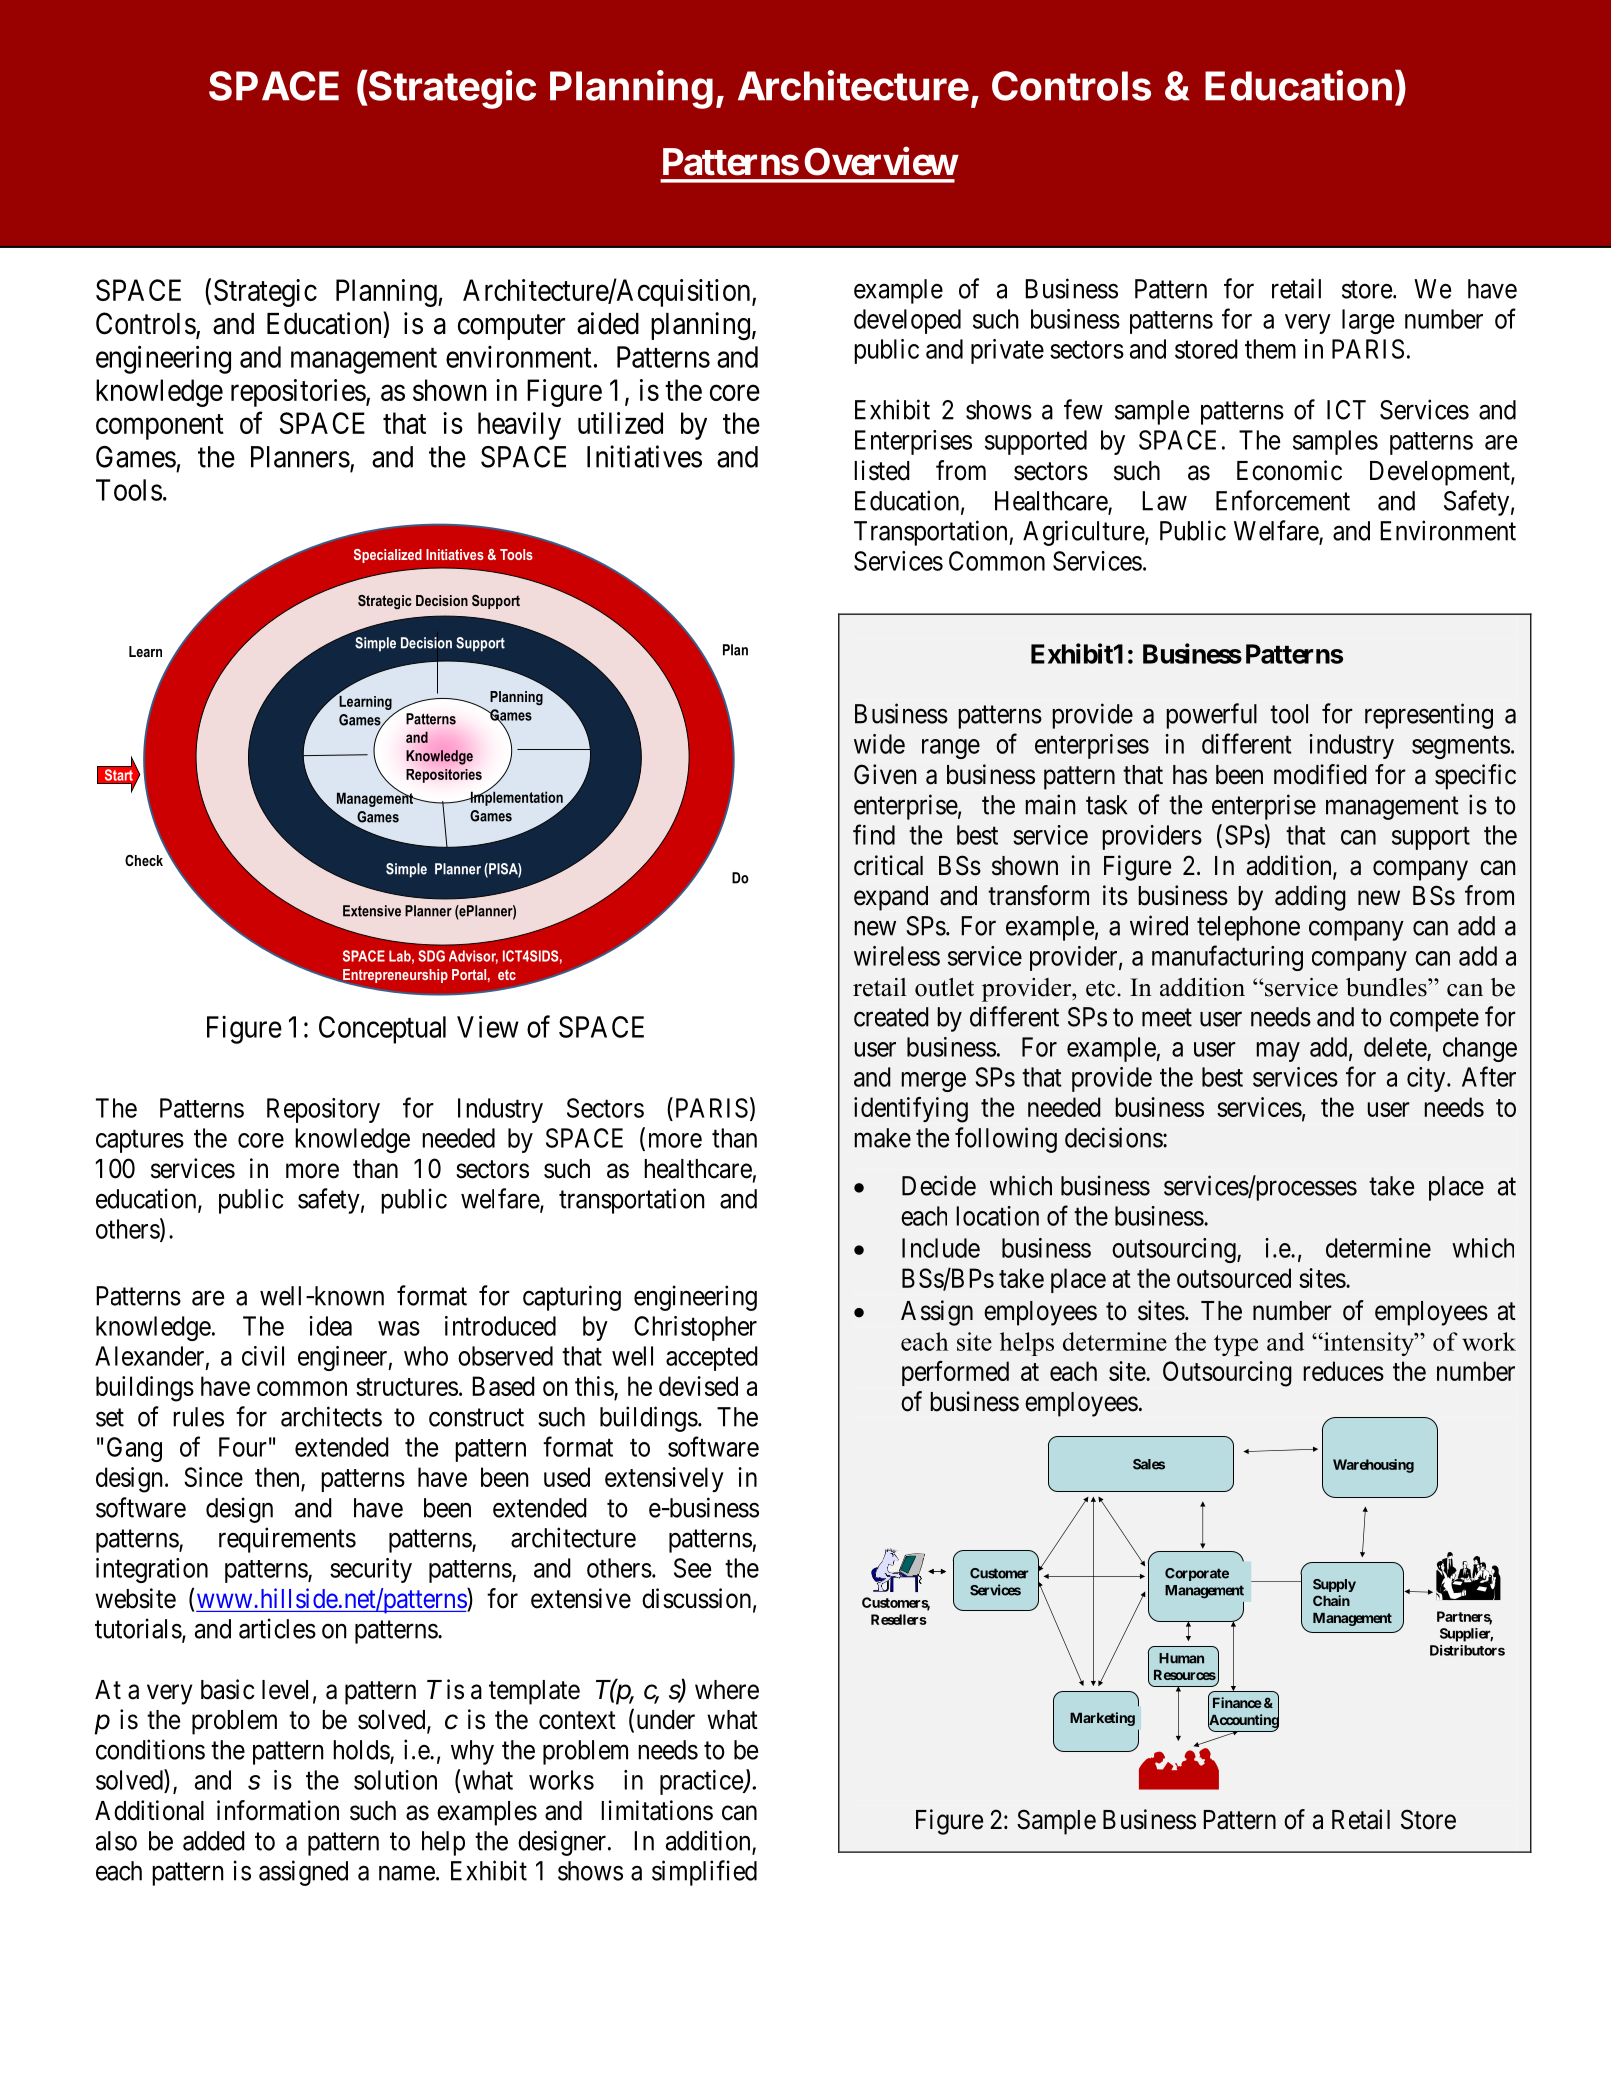  I want to click on Check, so click(144, 860).
